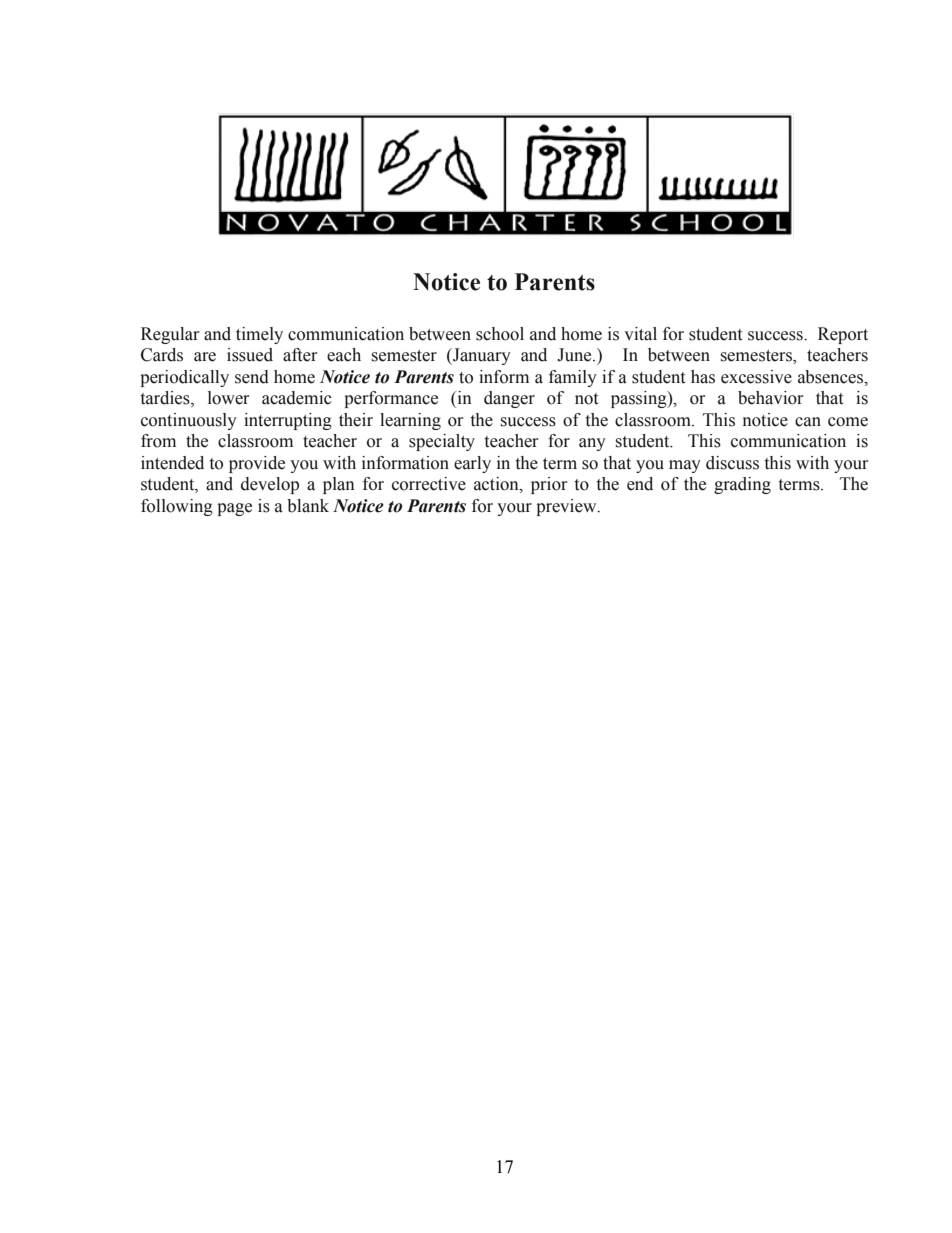 The width and height of the document is (952, 1233). I want to click on timely, so click(259, 335).
